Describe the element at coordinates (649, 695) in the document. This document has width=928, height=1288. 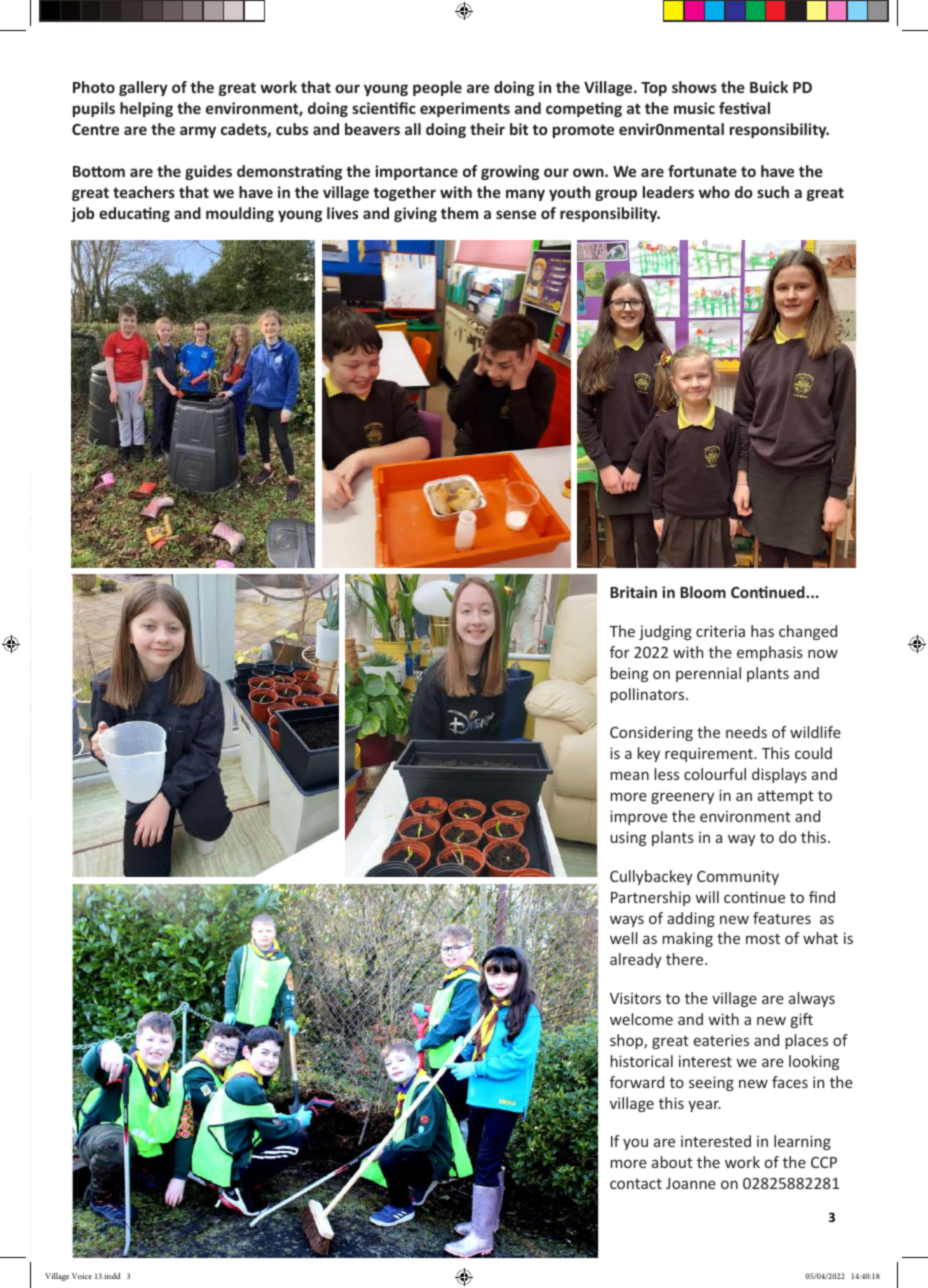
I see `pollinators` at that location.
